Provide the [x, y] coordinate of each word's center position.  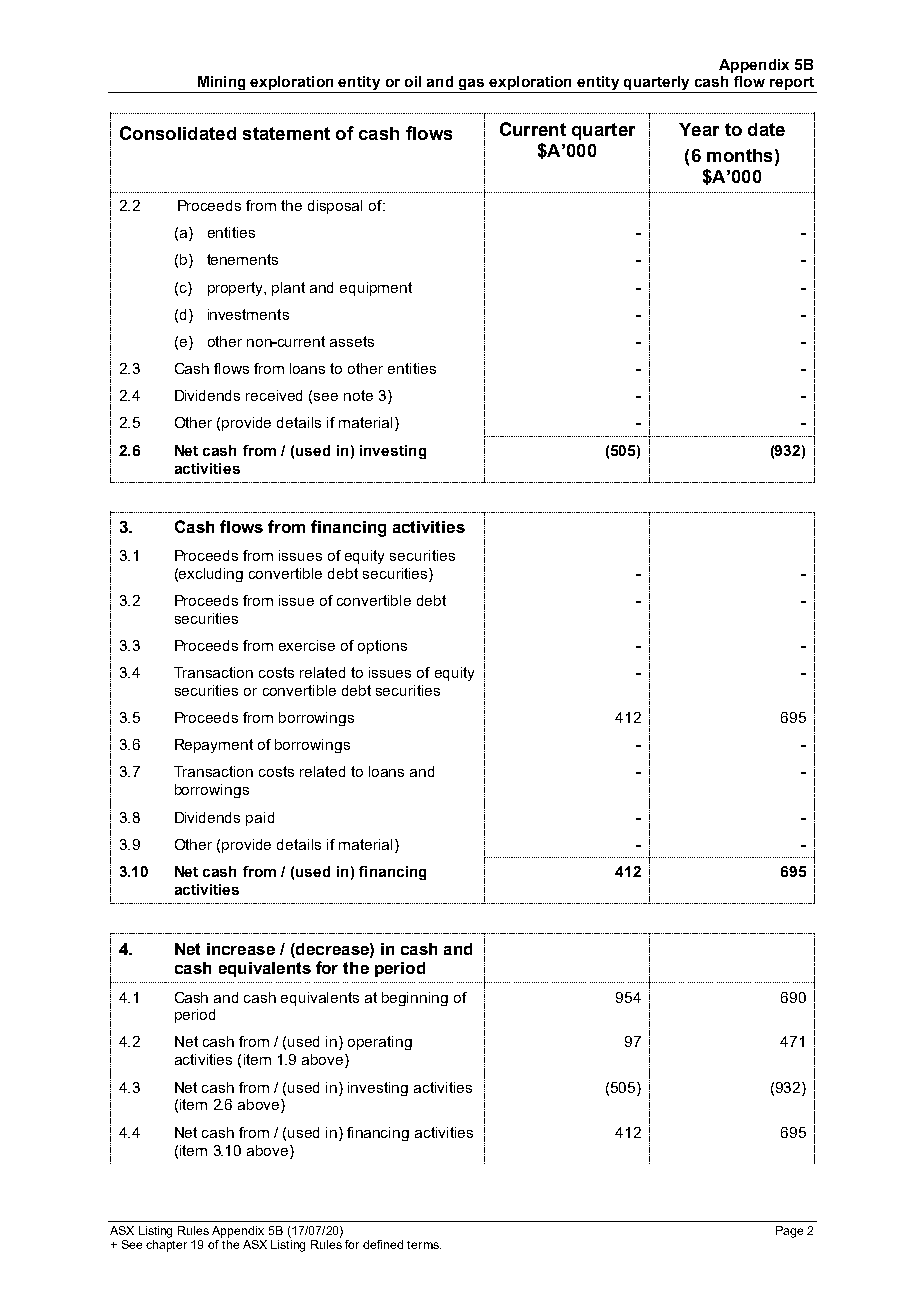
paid [260, 819]
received [274, 395]
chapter [166, 1246]
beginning [415, 999]
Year [699, 129]
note [358, 395]
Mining [221, 84]
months [739, 155]
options [382, 647]
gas [472, 86]
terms [424, 1245]
